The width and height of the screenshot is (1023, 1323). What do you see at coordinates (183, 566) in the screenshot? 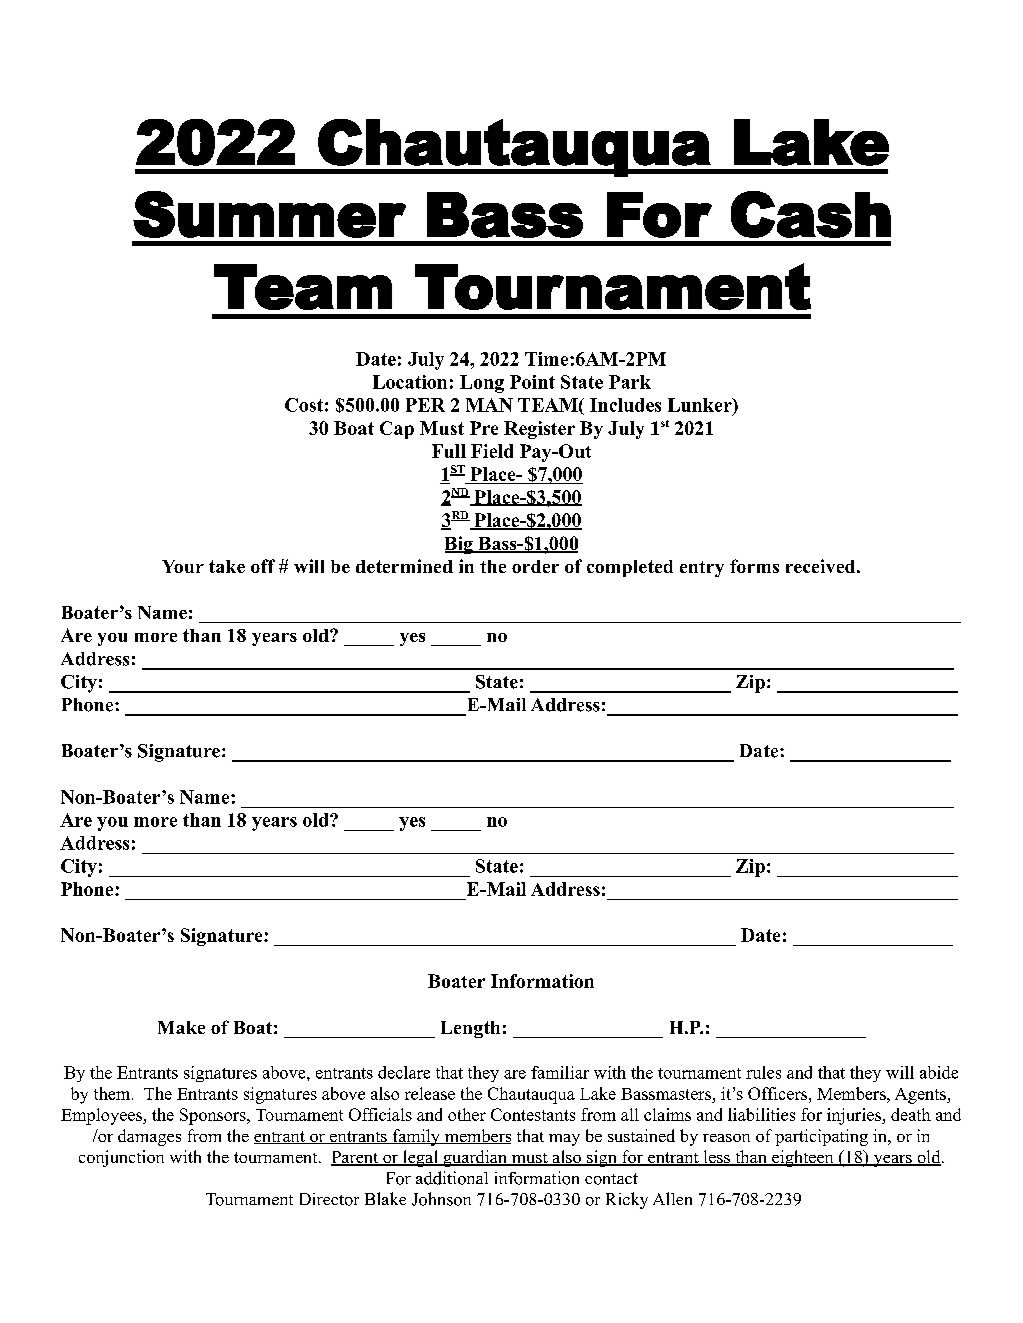
I see `Your` at bounding box center [183, 566].
